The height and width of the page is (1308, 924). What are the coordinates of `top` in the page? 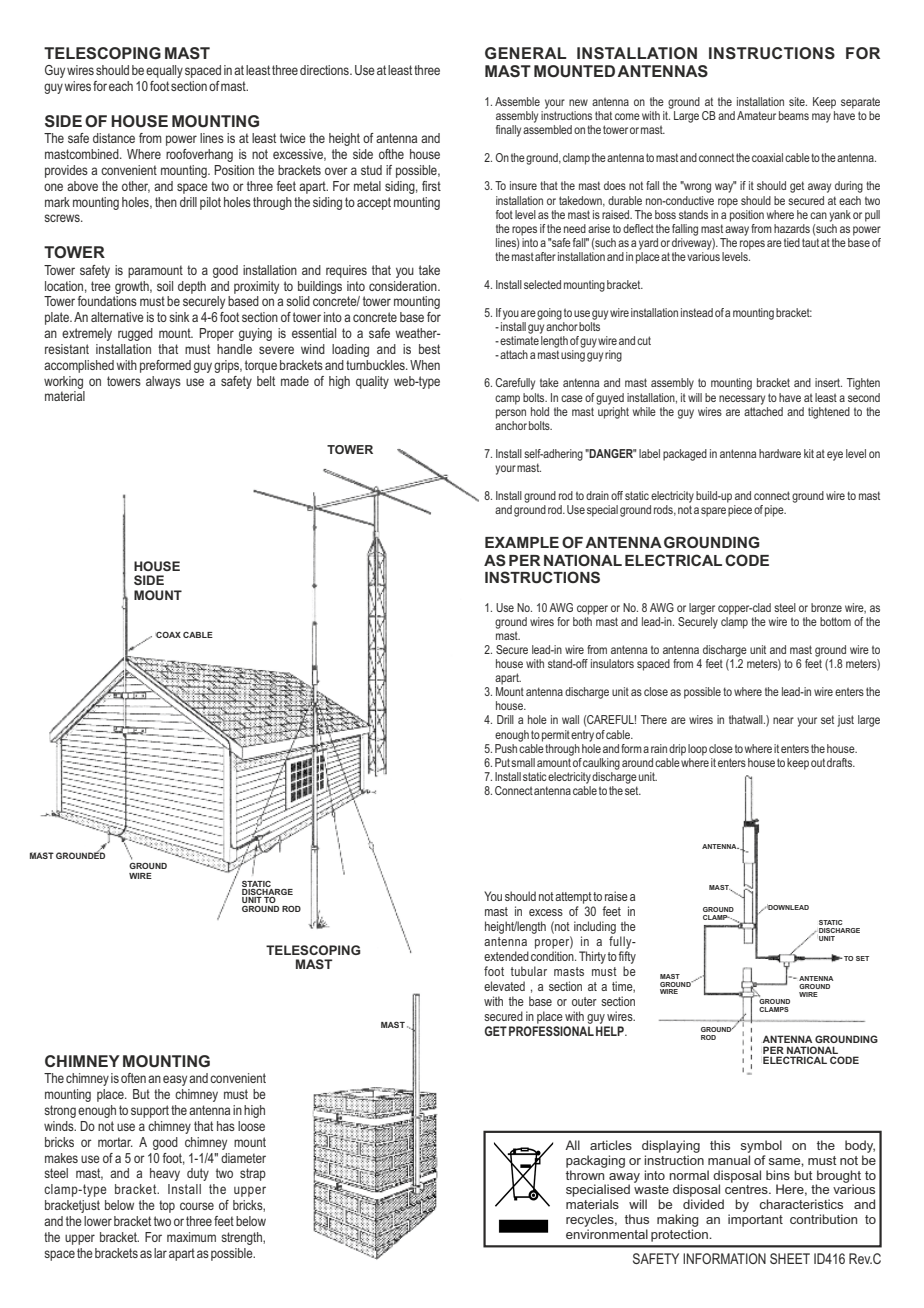 It's located at (167, 1206).
